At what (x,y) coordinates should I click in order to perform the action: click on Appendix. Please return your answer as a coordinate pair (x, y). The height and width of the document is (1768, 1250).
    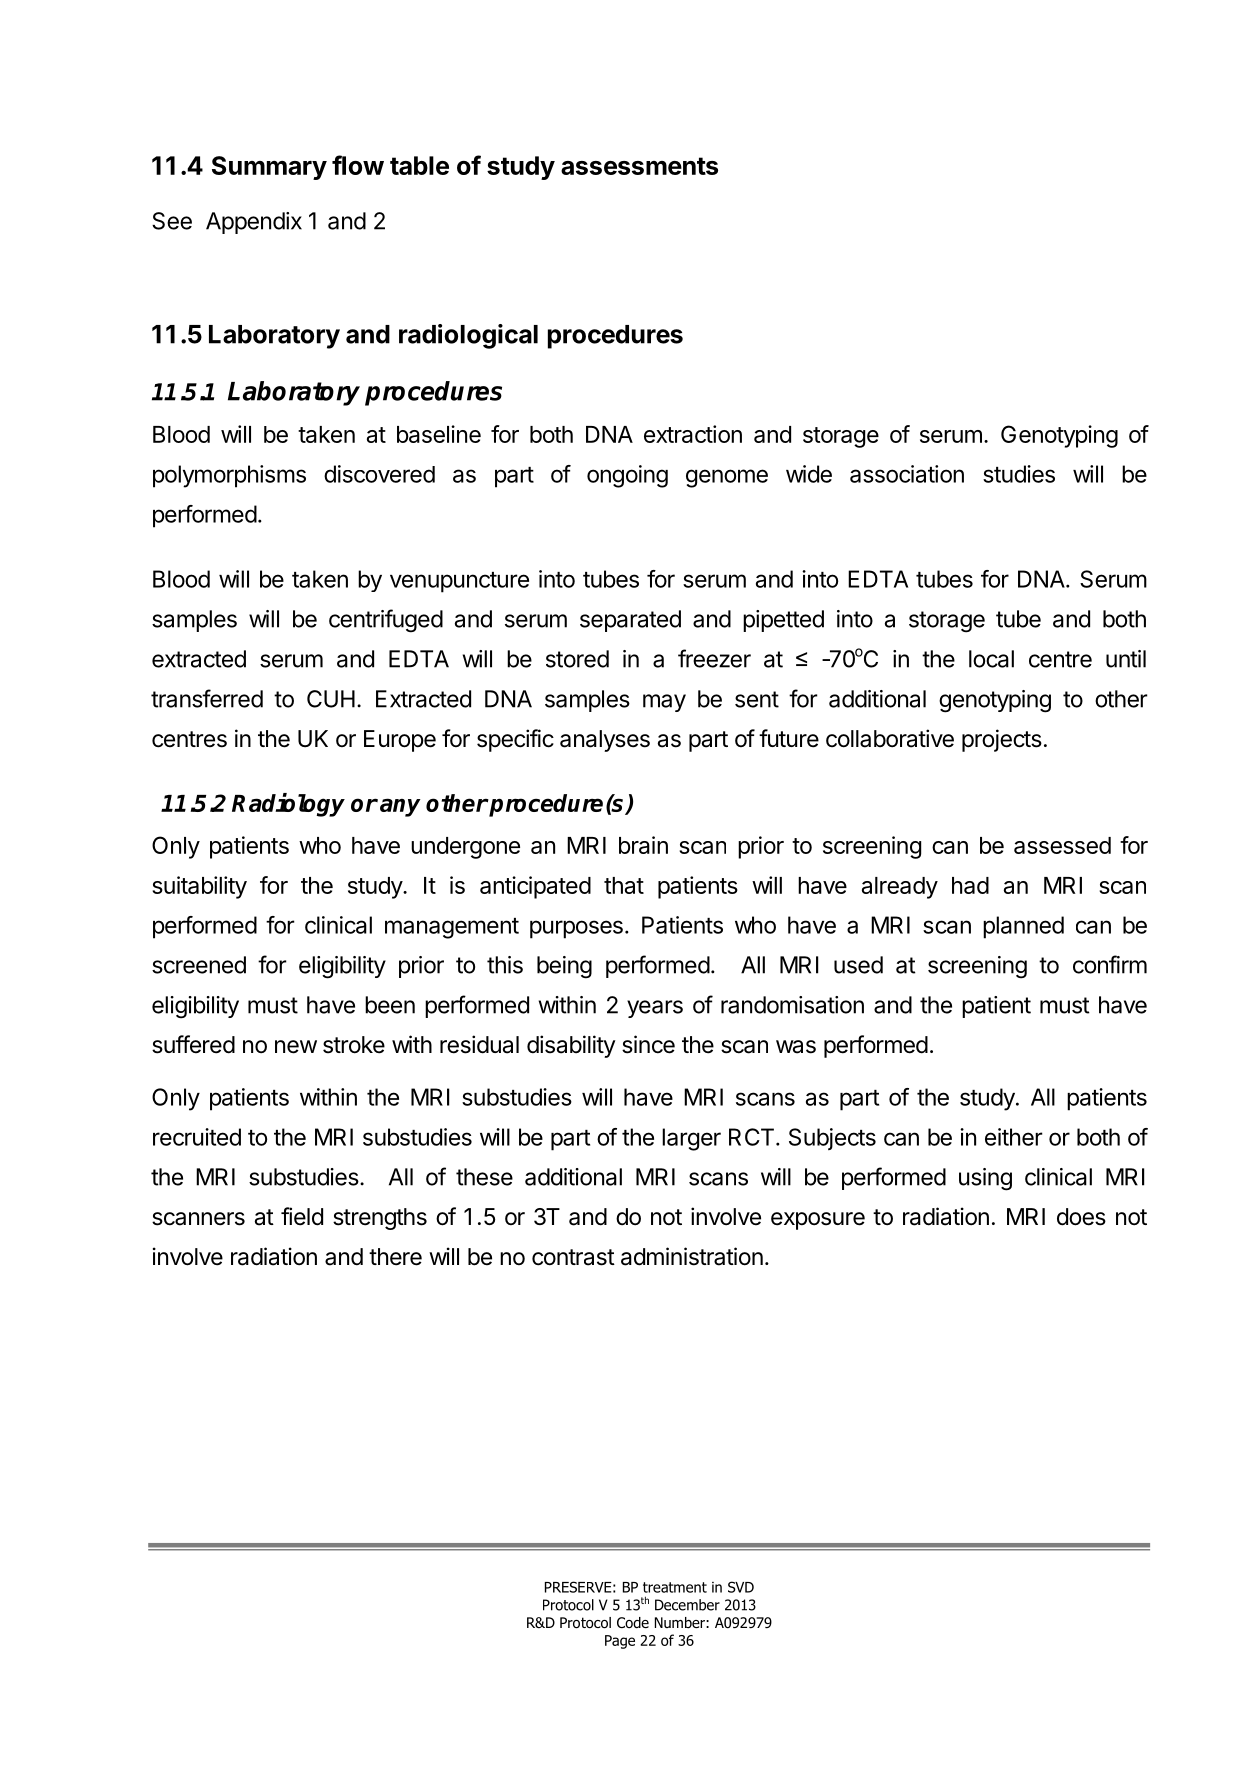
    Looking at the image, I should click on (254, 223).
